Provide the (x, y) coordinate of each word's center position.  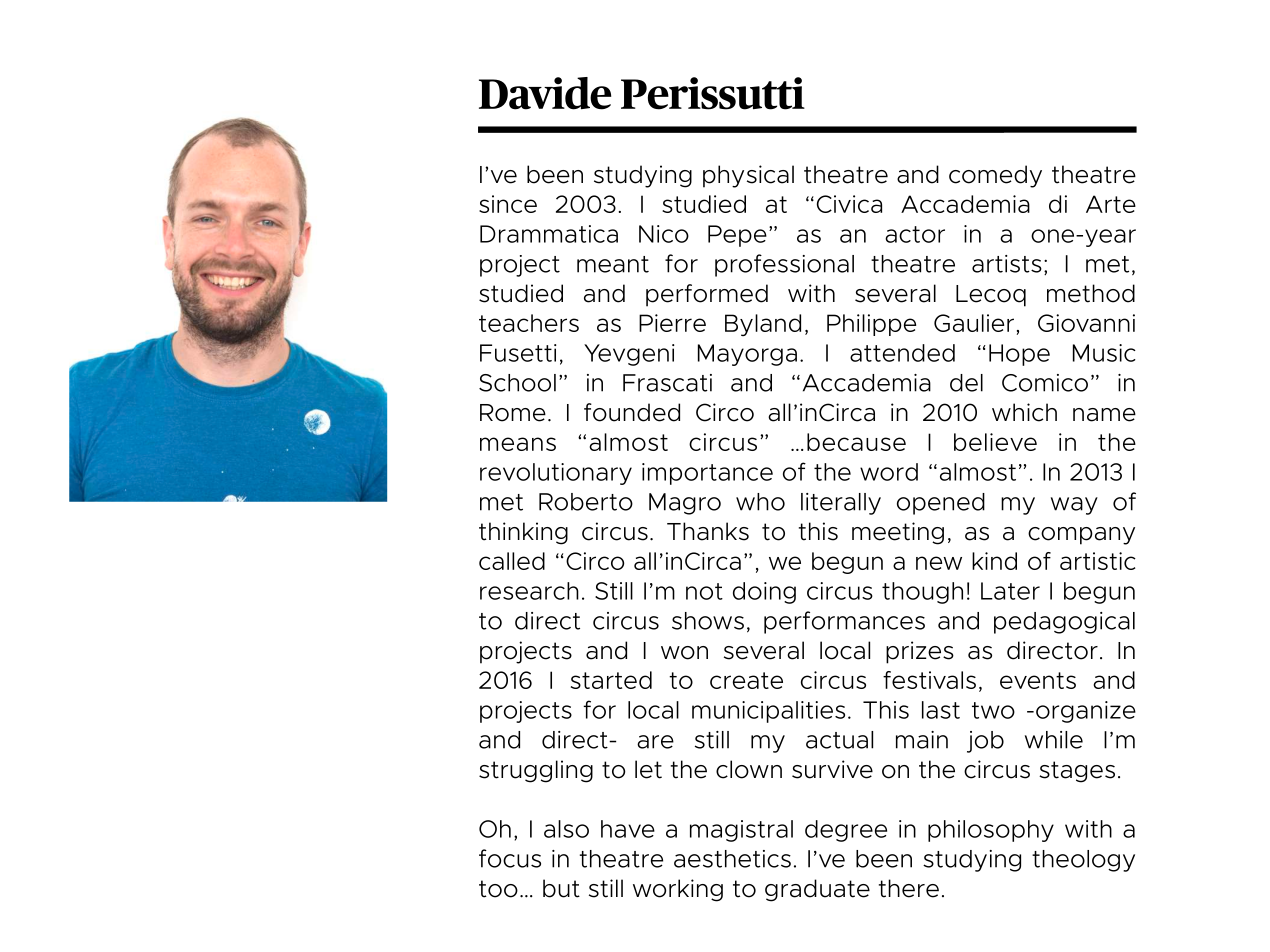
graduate (817, 890)
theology (1083, 861)
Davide (545, 93)
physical (748, 176)
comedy (995, 176)
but (561, 888)
